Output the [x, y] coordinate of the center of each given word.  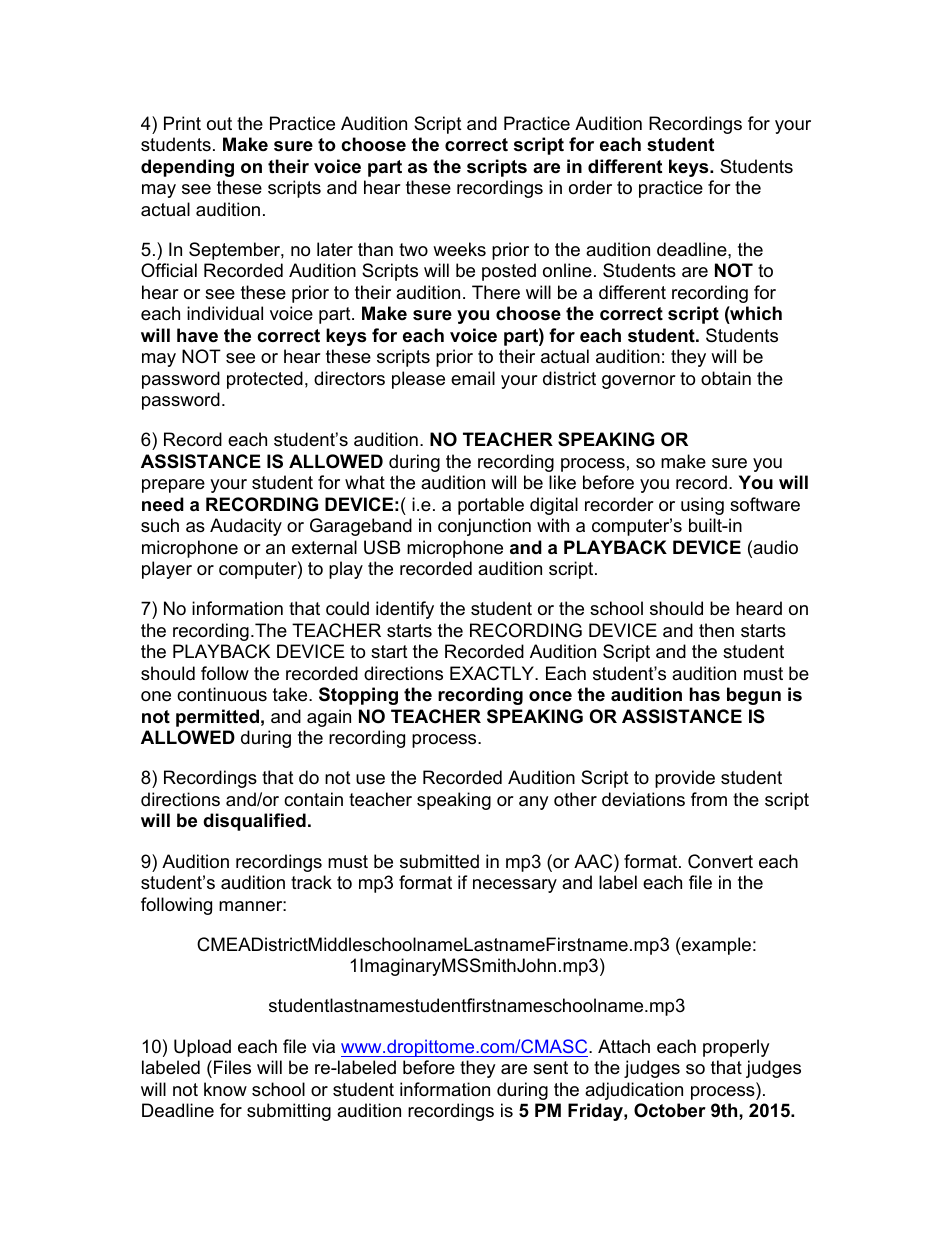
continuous [222, 694]
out [219, 124]
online [567, 270]
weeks [459, 249]
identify [405, 610]
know [225, 1089]
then [716, 630]
